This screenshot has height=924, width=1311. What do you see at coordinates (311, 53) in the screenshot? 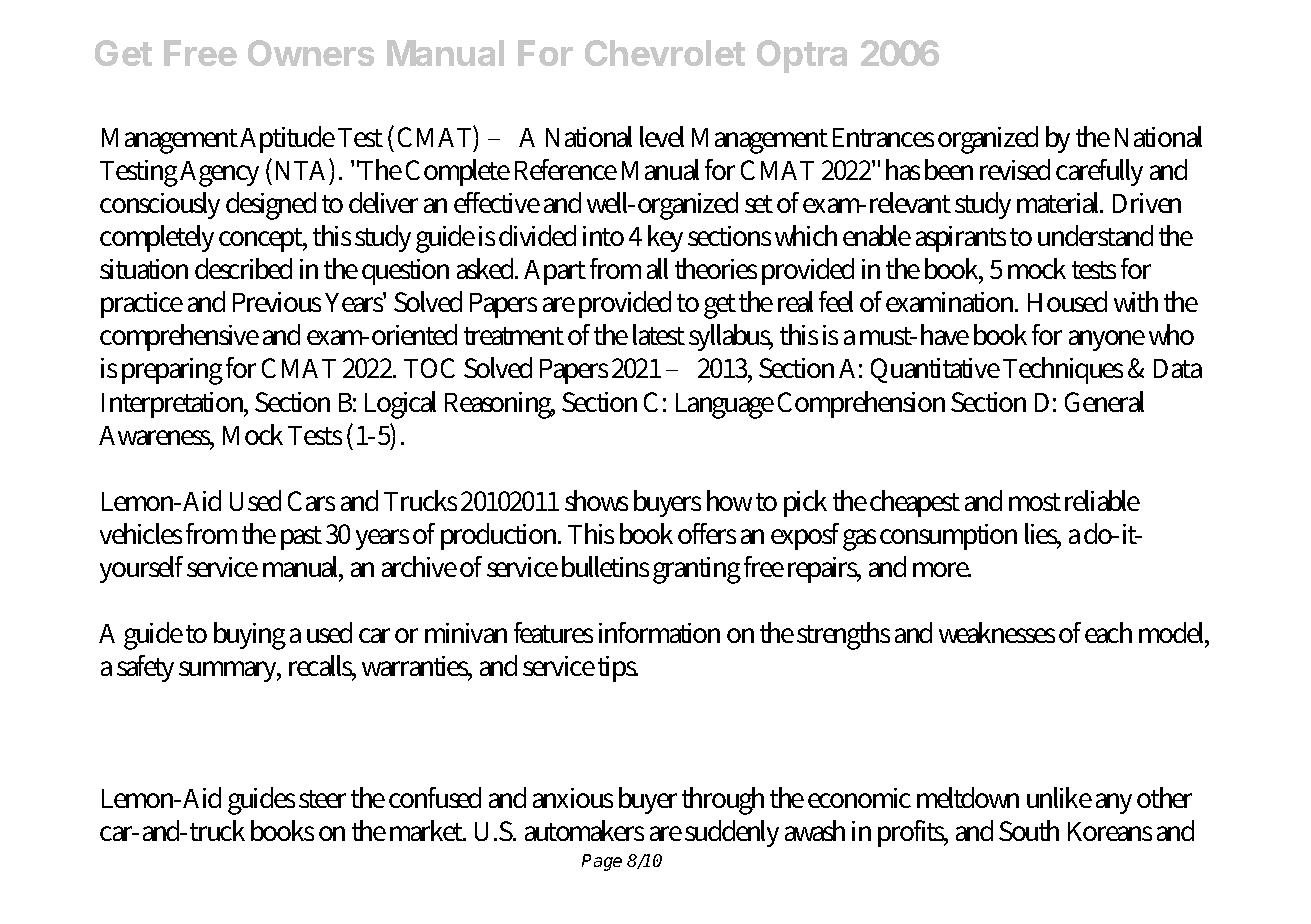
I see `Owners` at bounding box center [311, 53].
